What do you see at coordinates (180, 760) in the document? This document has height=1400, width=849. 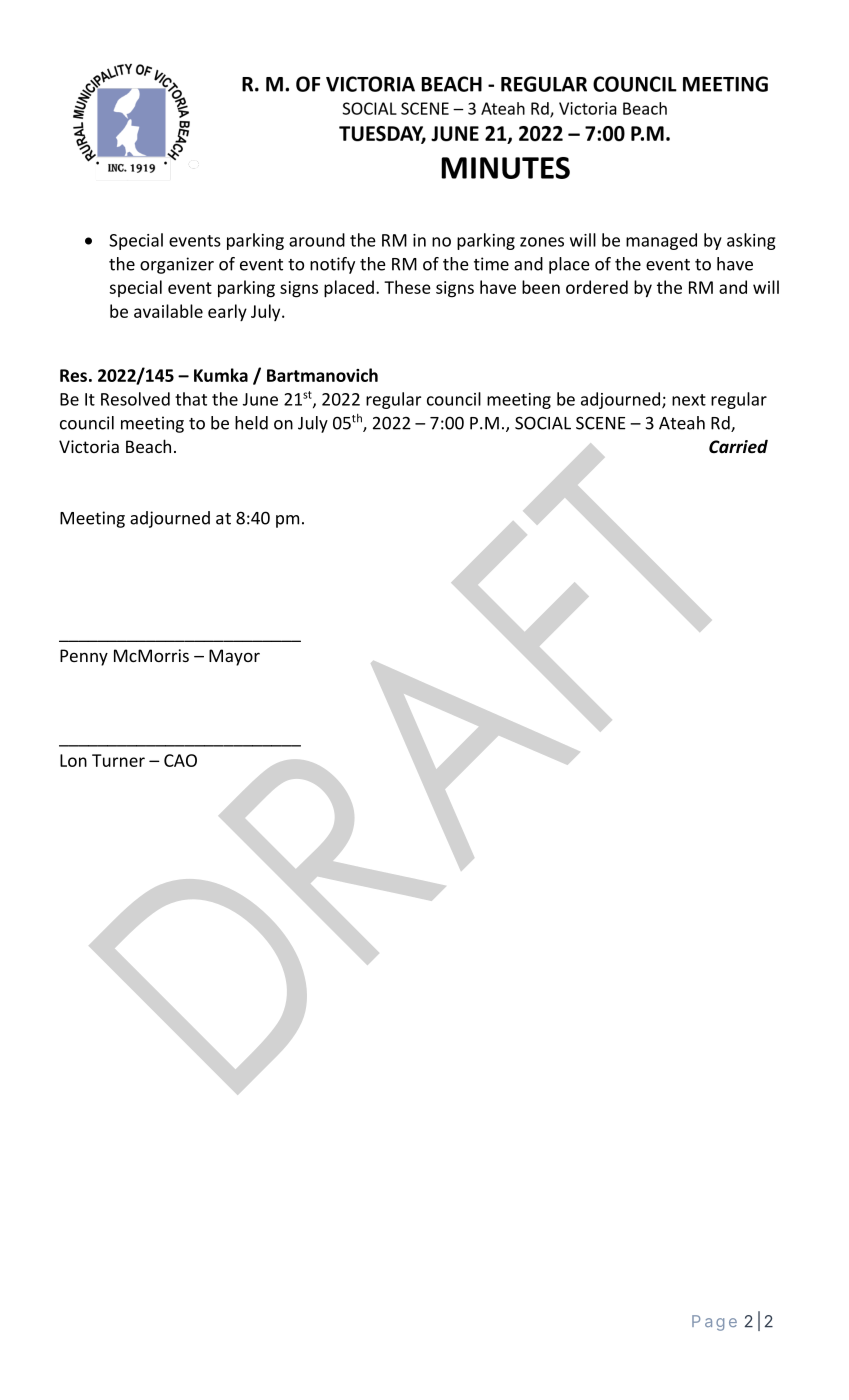 I see `CAO` at bounding box center [180, 760].
